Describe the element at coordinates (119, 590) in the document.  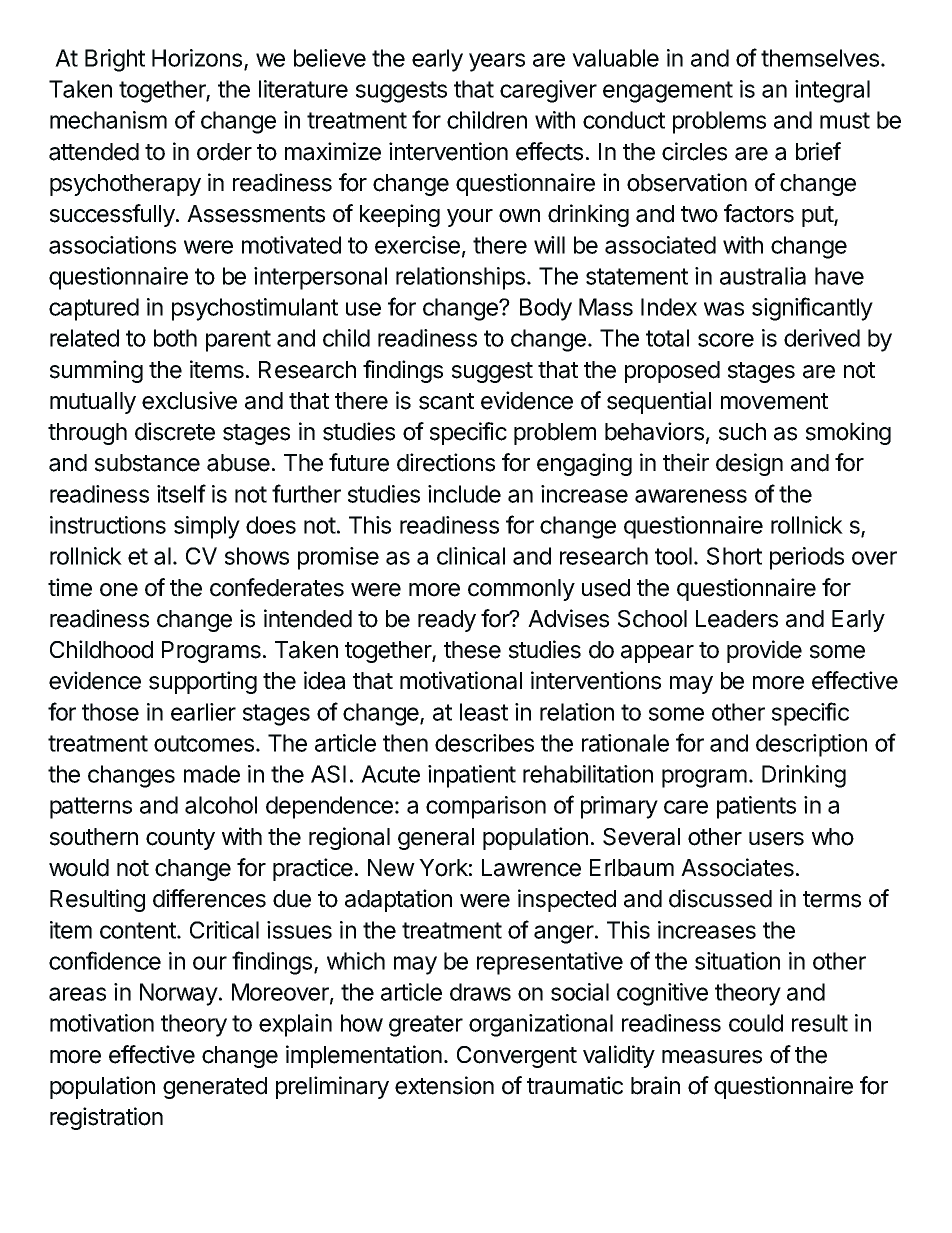
I see `one` at that location.
